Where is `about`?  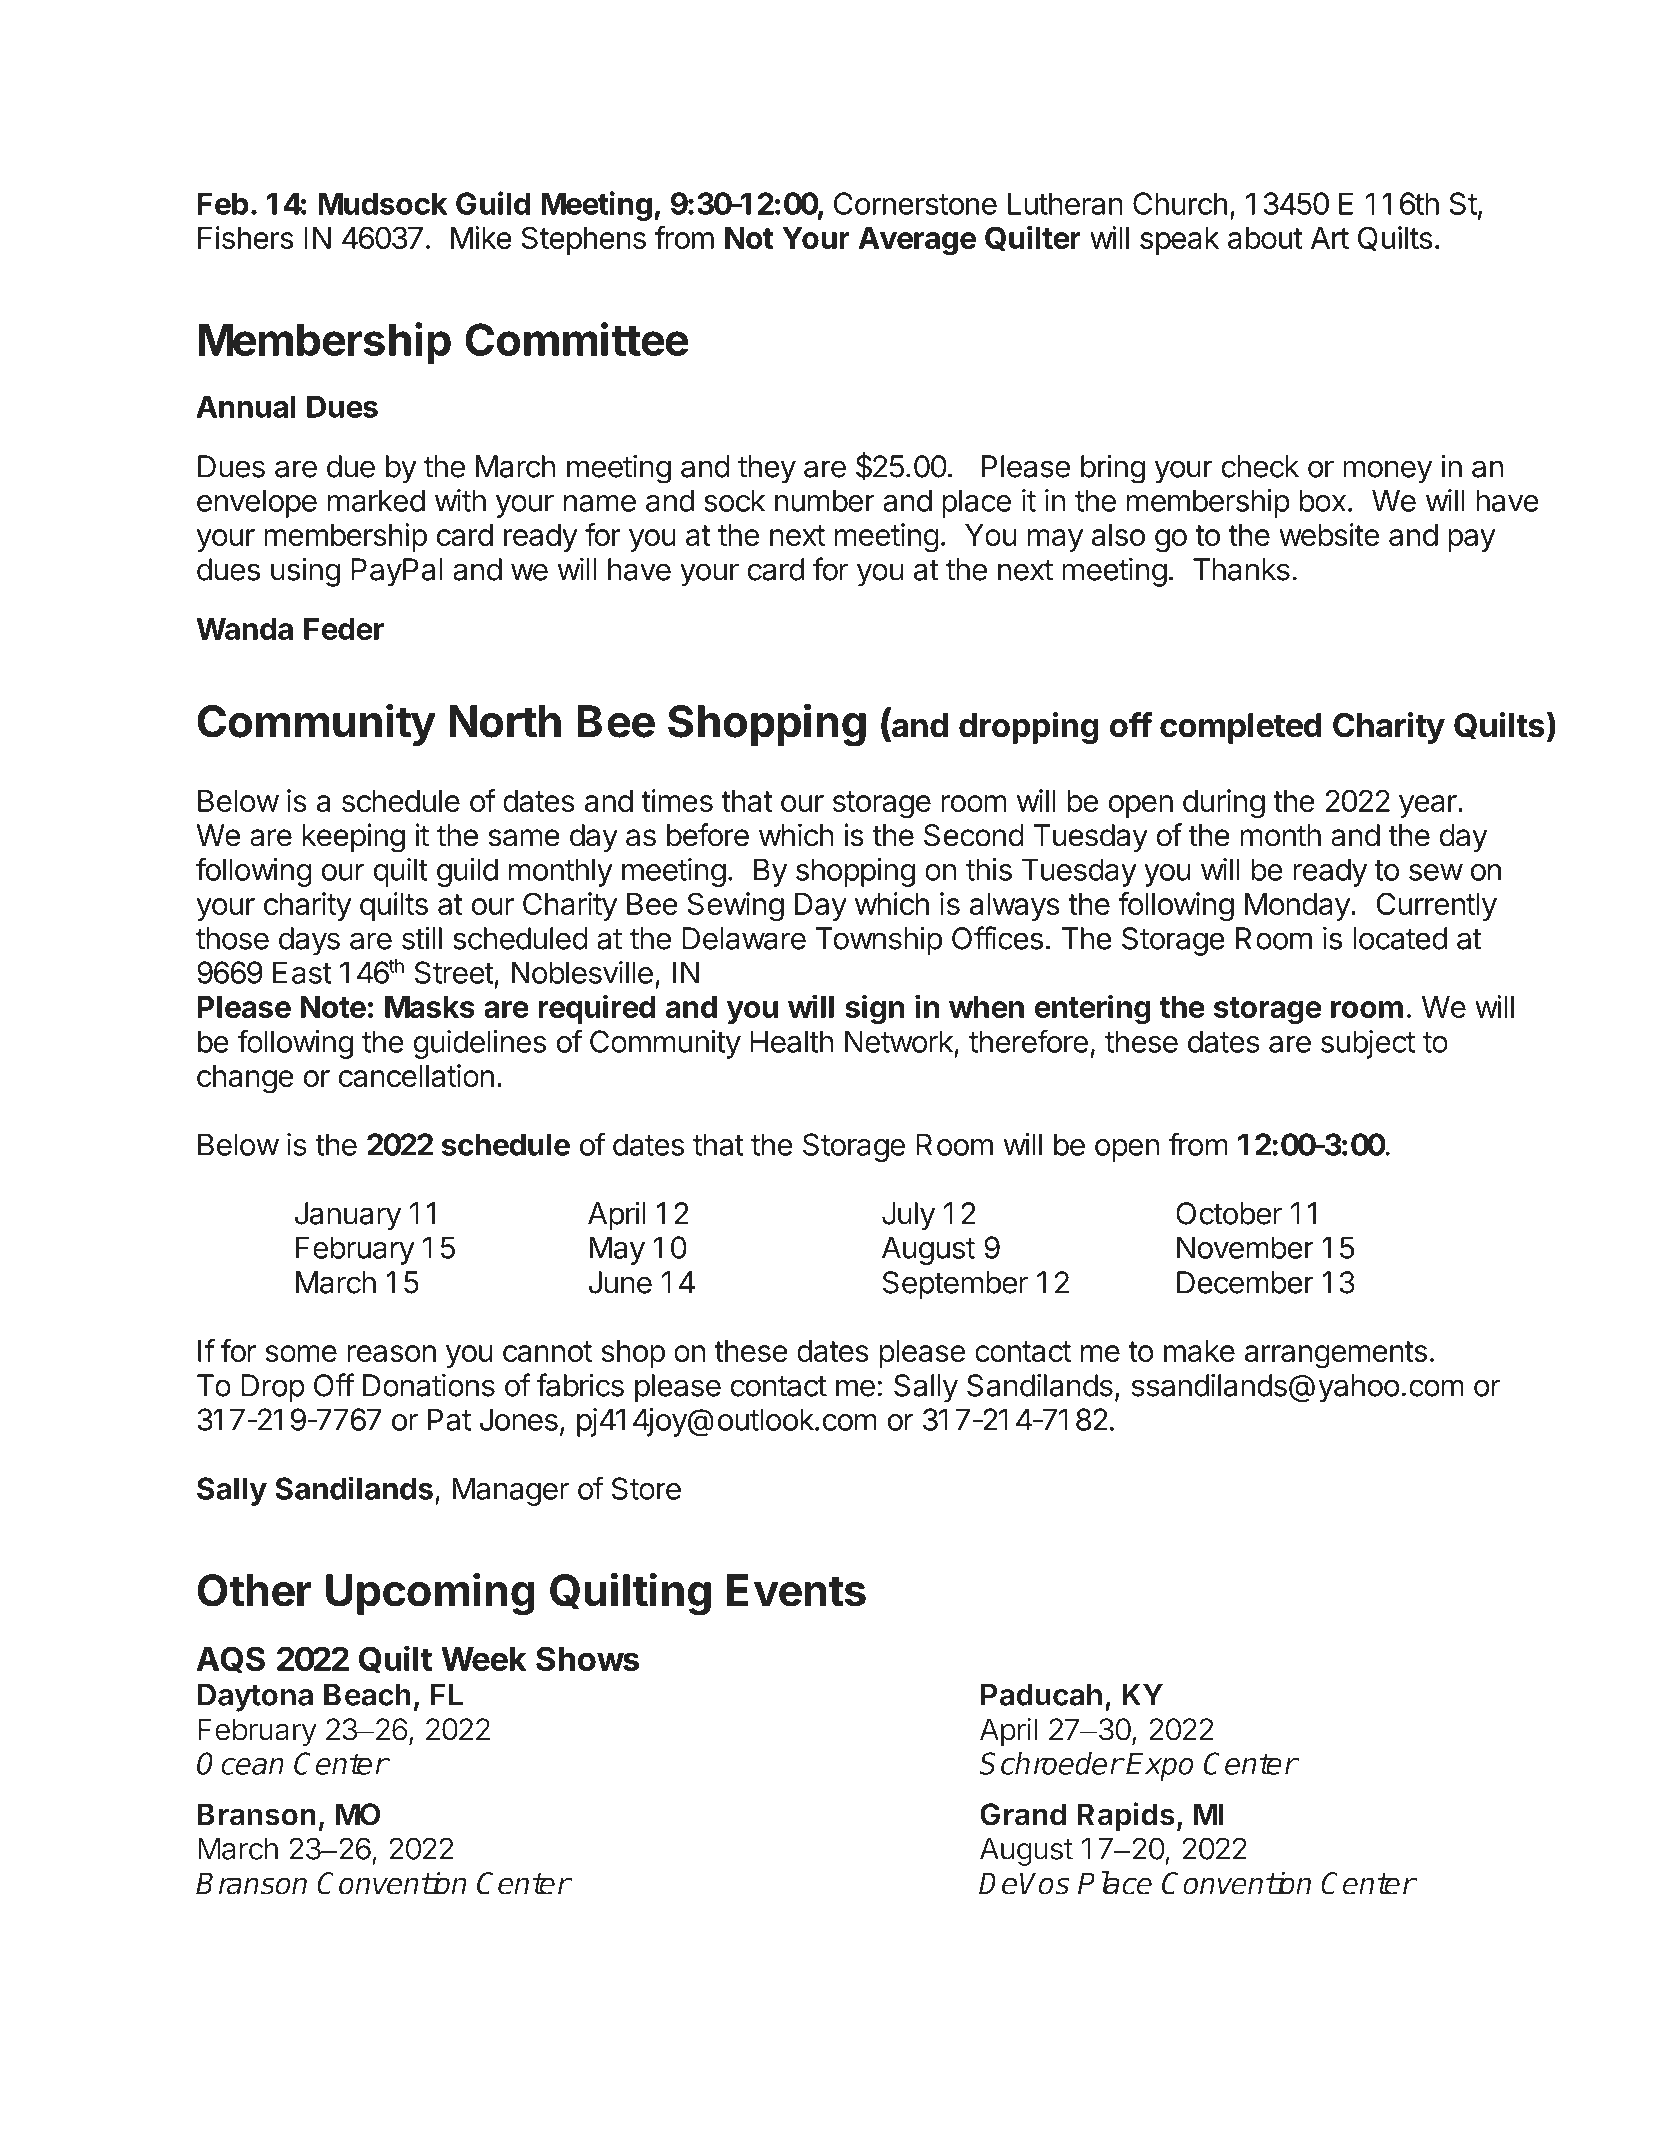 about is located at coordinates (1265, 238).
